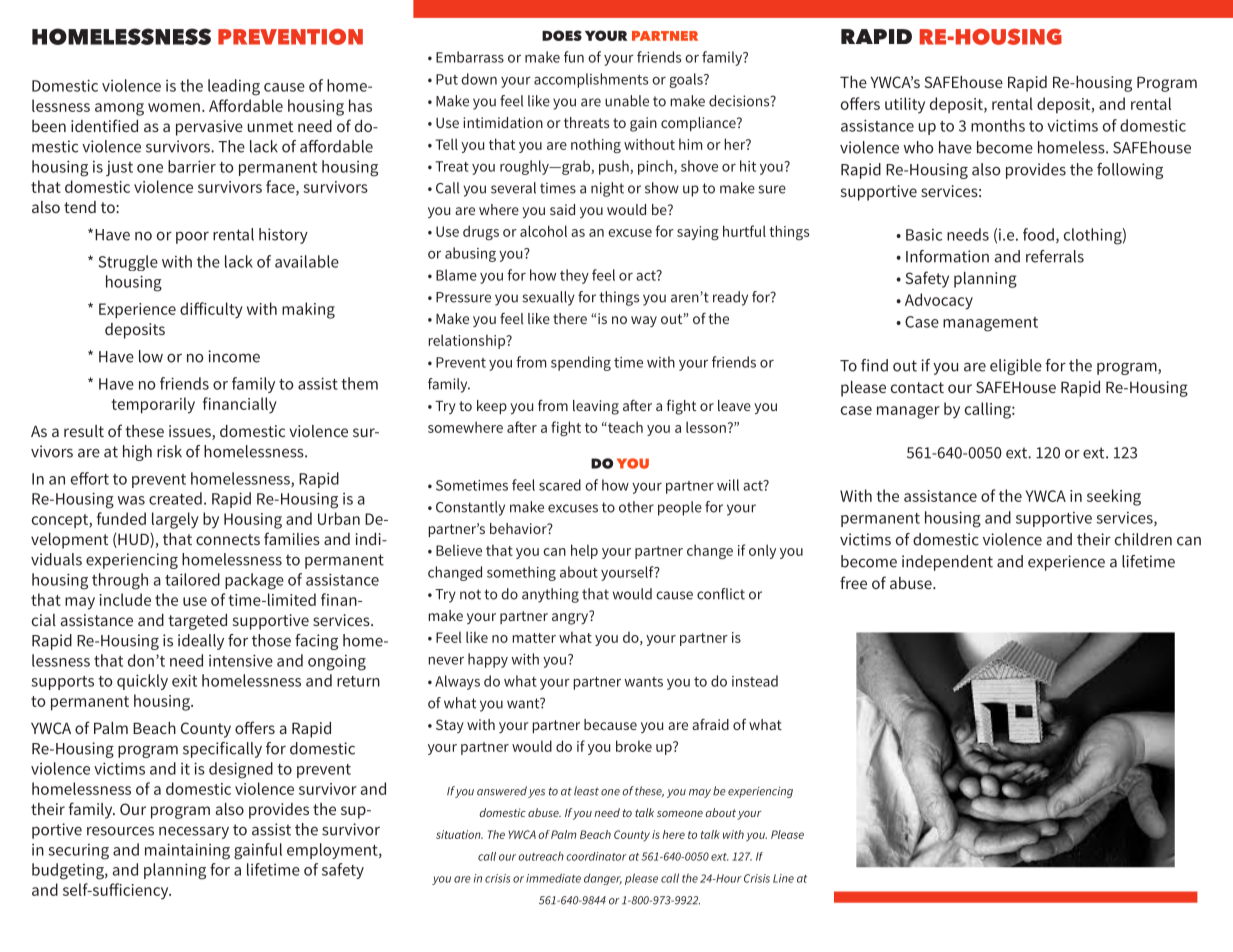 The image size is (1233, 952). What do you see at coordinates (234, 87) in the image?
I see `leading` at bounding box center [234, 87].
